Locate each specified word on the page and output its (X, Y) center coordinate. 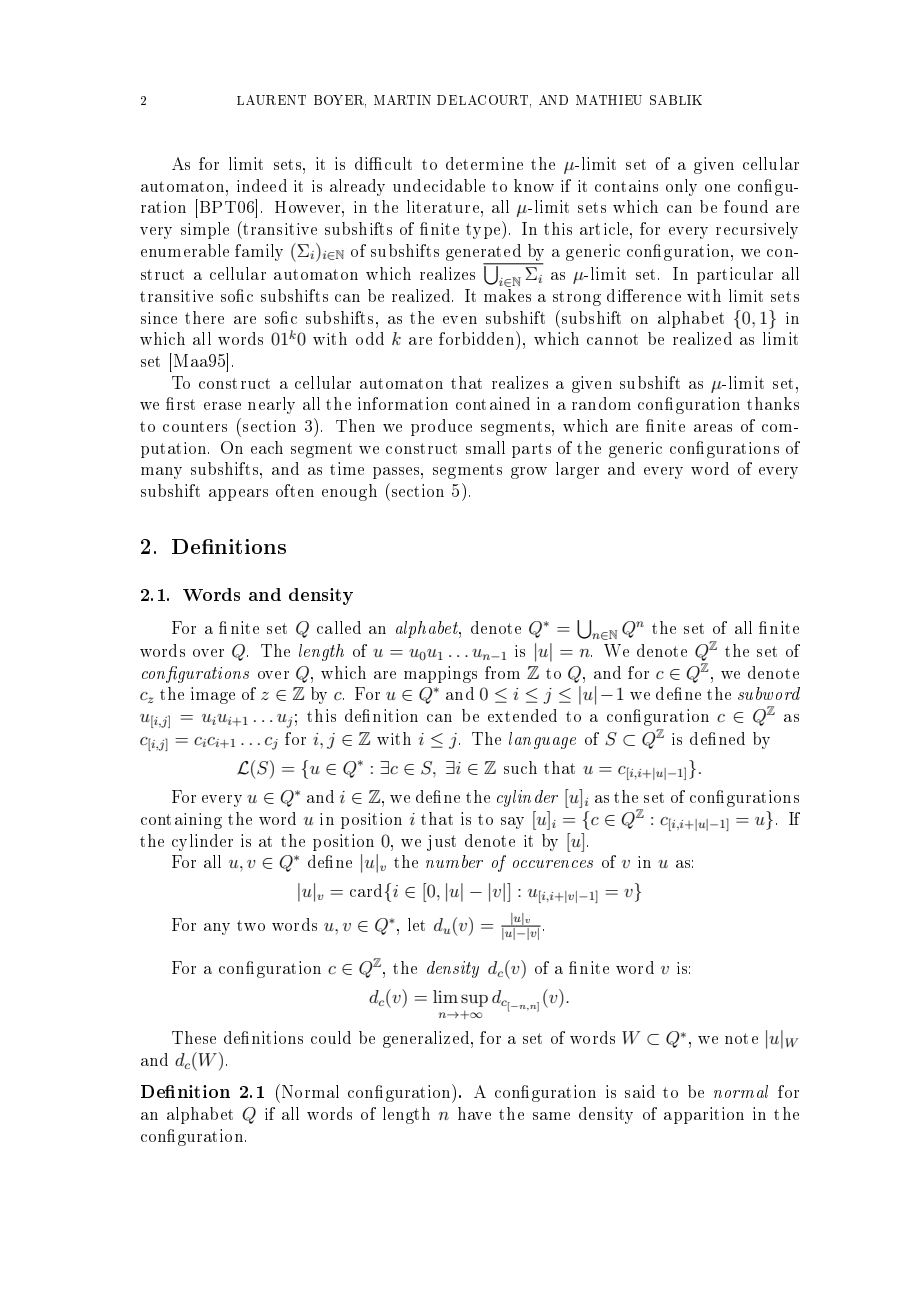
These (194, 1037)
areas (713, 428)
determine (484, 163)
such (520, 767)
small (485, 447)
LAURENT (271, 100)
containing (181, 821)
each (267, 447)
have (474, 1113)
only (681, 187)
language (542, 740)
